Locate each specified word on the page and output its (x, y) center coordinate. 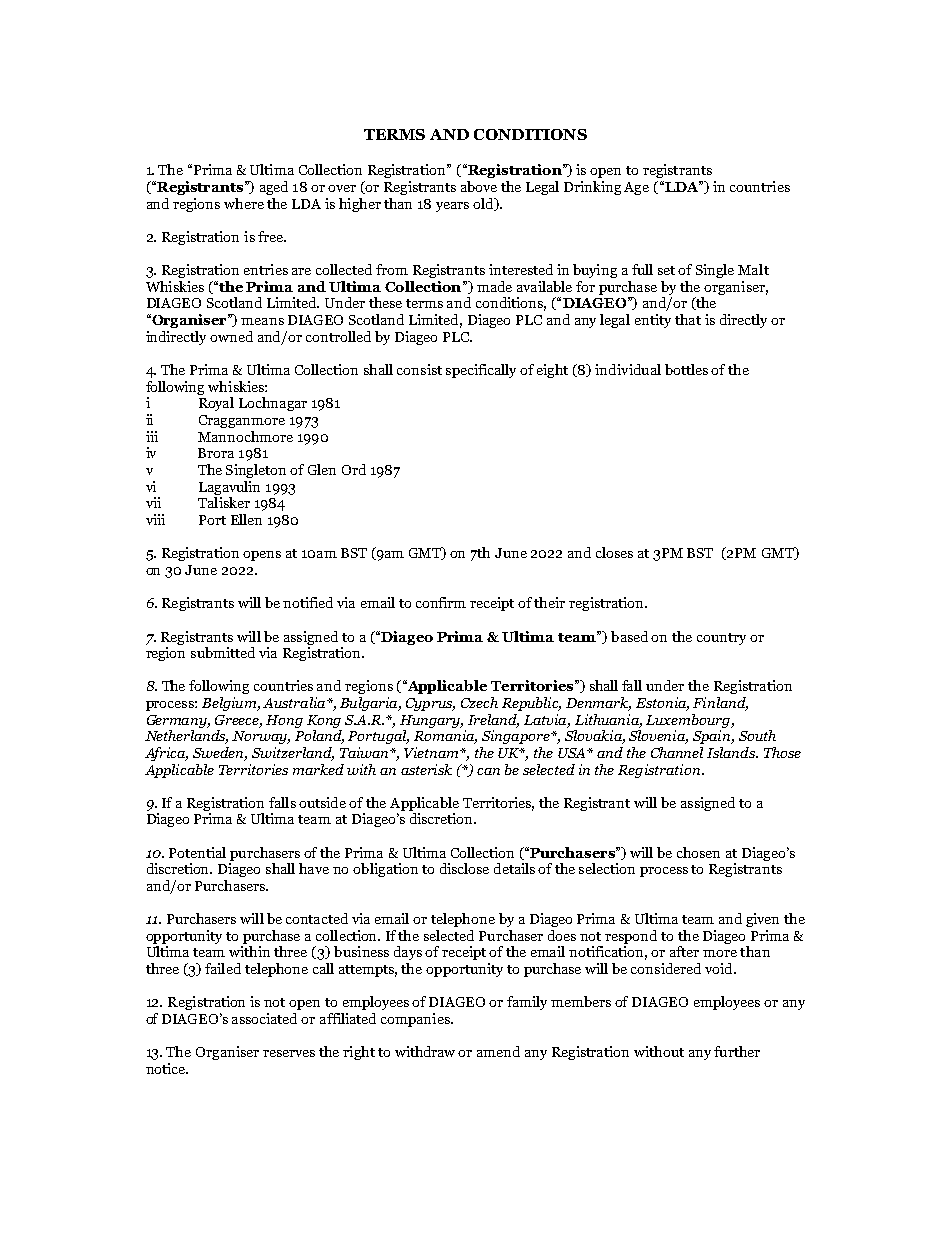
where (244, 203)
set (666, 270)
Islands (732, 752)
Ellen (246, 519)
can (488, 771)
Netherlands (186, 737)
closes (614, 552)
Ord (354, 469)
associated (264, 1018)
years (452, 207)
